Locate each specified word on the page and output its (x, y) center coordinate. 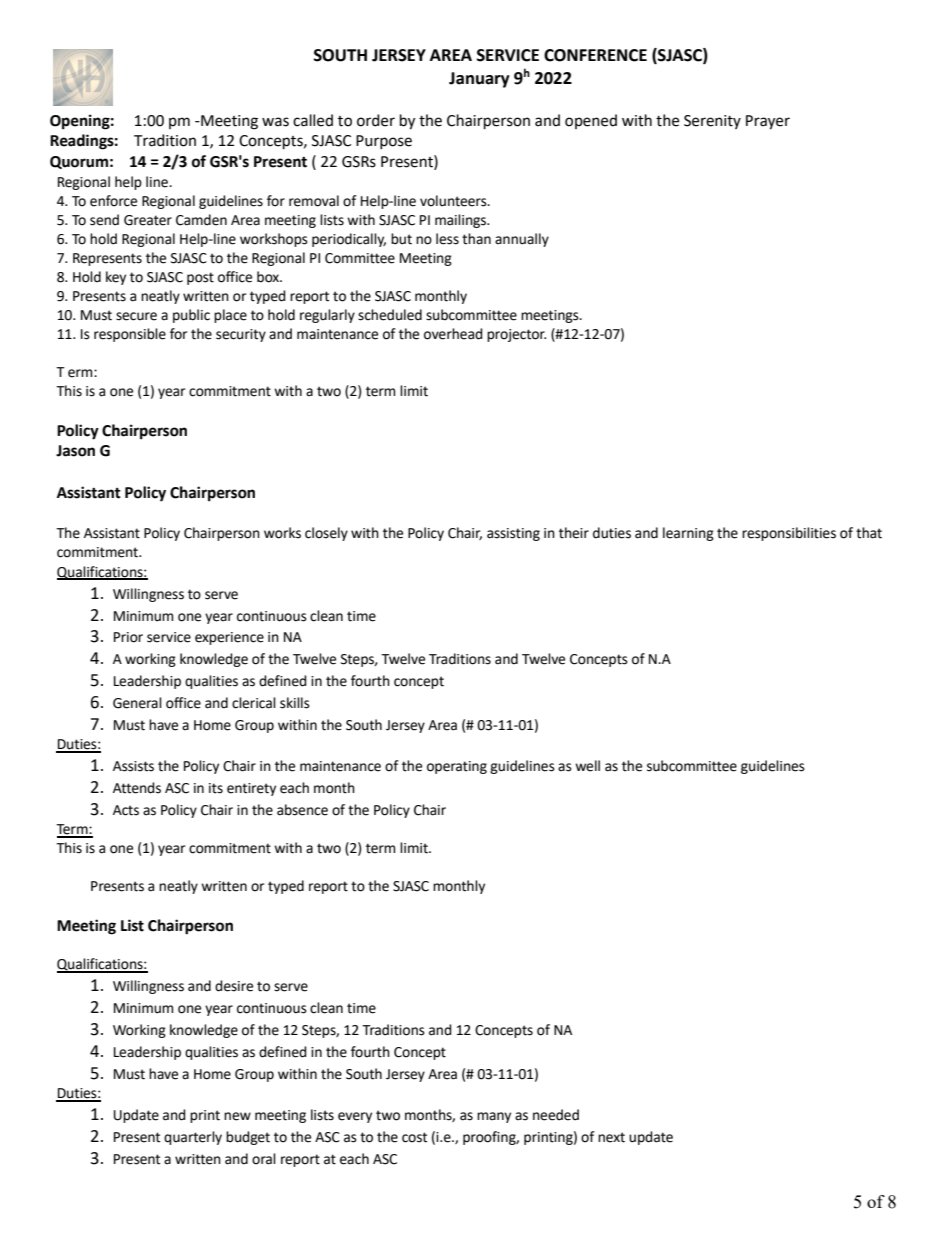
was (275, 122)
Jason (75, 451)
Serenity (712, 122)
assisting (513, 534)
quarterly (193, 1138)
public (191, 316)
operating (457, 767)
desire (234, 986)
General (137, 703)
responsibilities (789, 534)
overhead (453, 334)
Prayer (768, 122)
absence (302, 810)
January (479, 80)
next (611, 1137)
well (587, 766)
